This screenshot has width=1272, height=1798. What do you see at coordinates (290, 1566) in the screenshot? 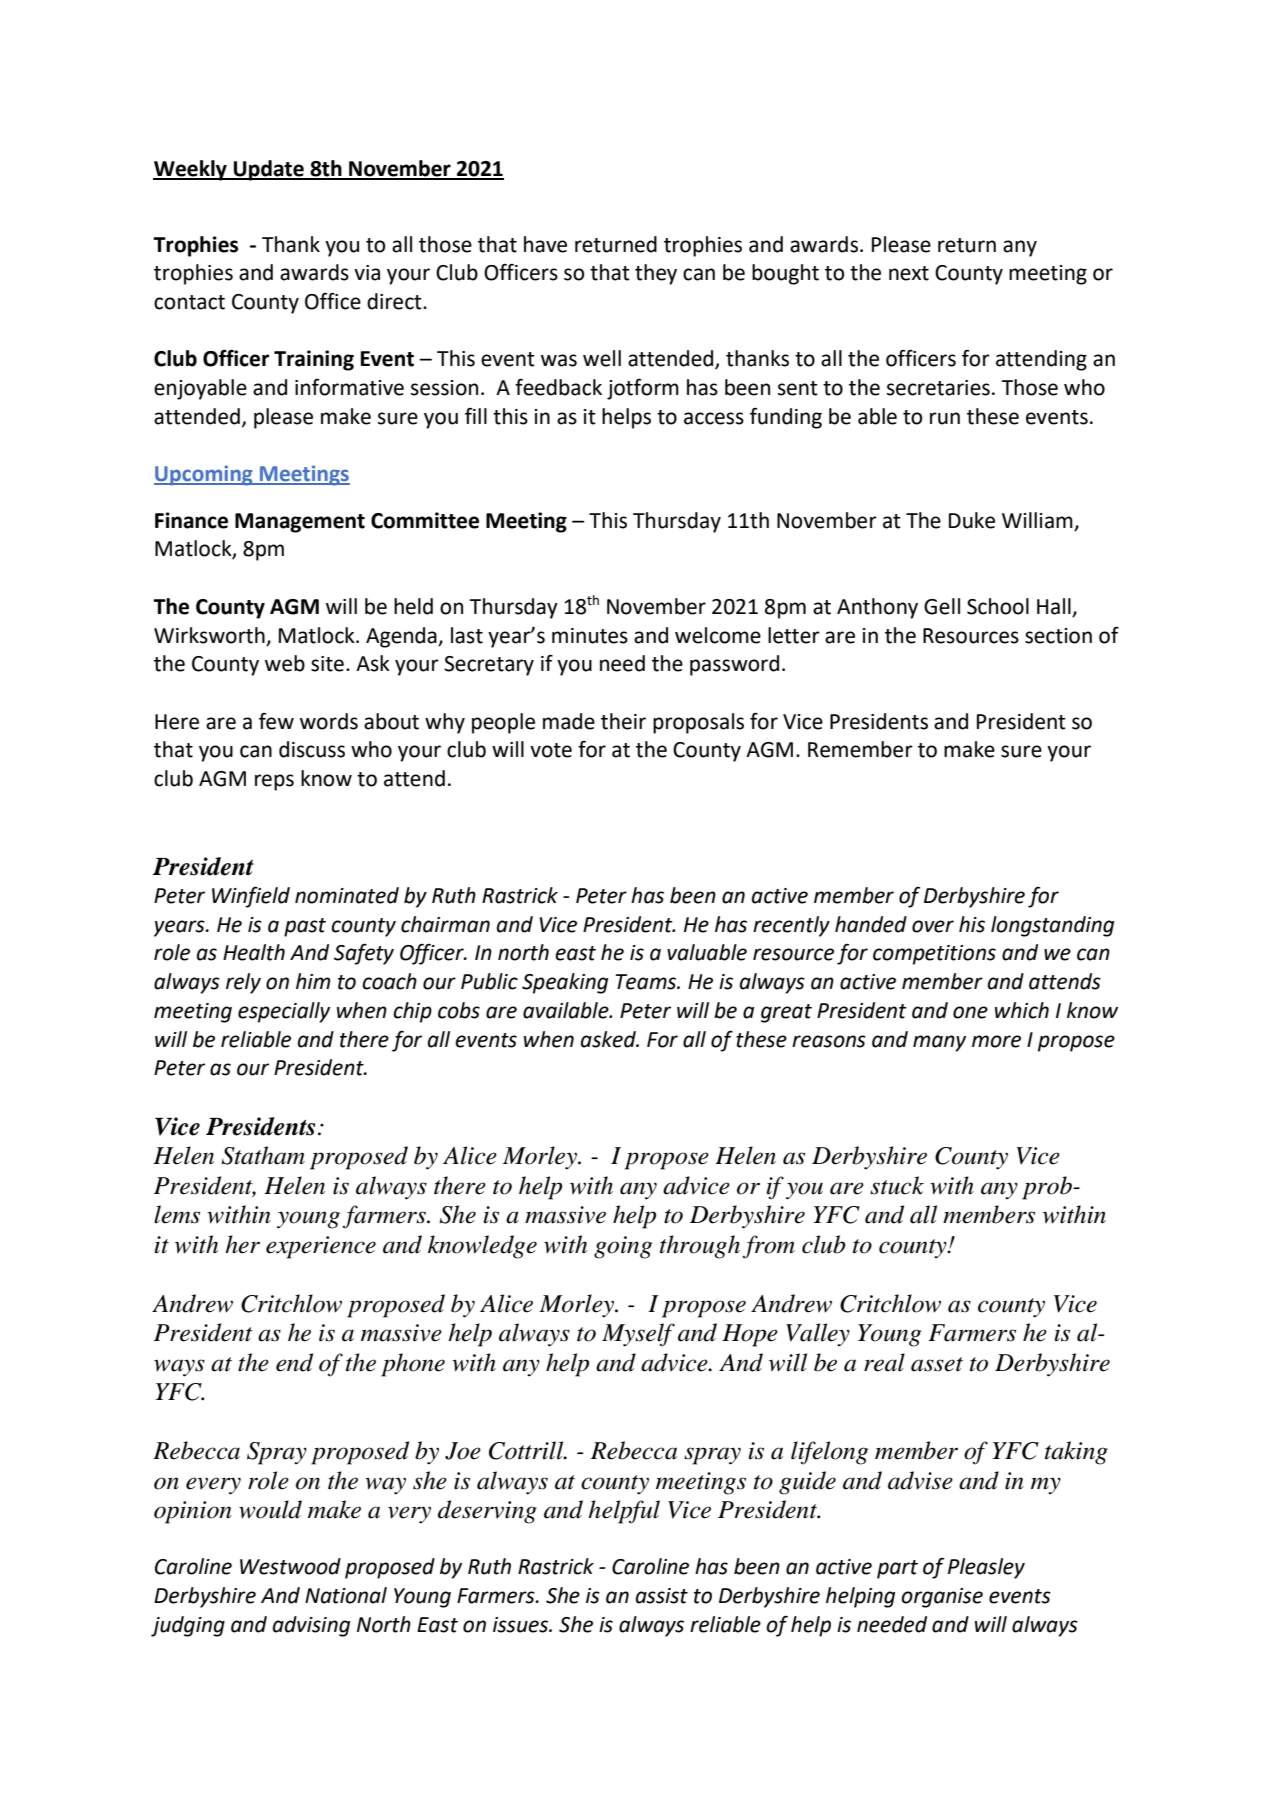
I see `Westwood` at bounding box center [290, 1566].
